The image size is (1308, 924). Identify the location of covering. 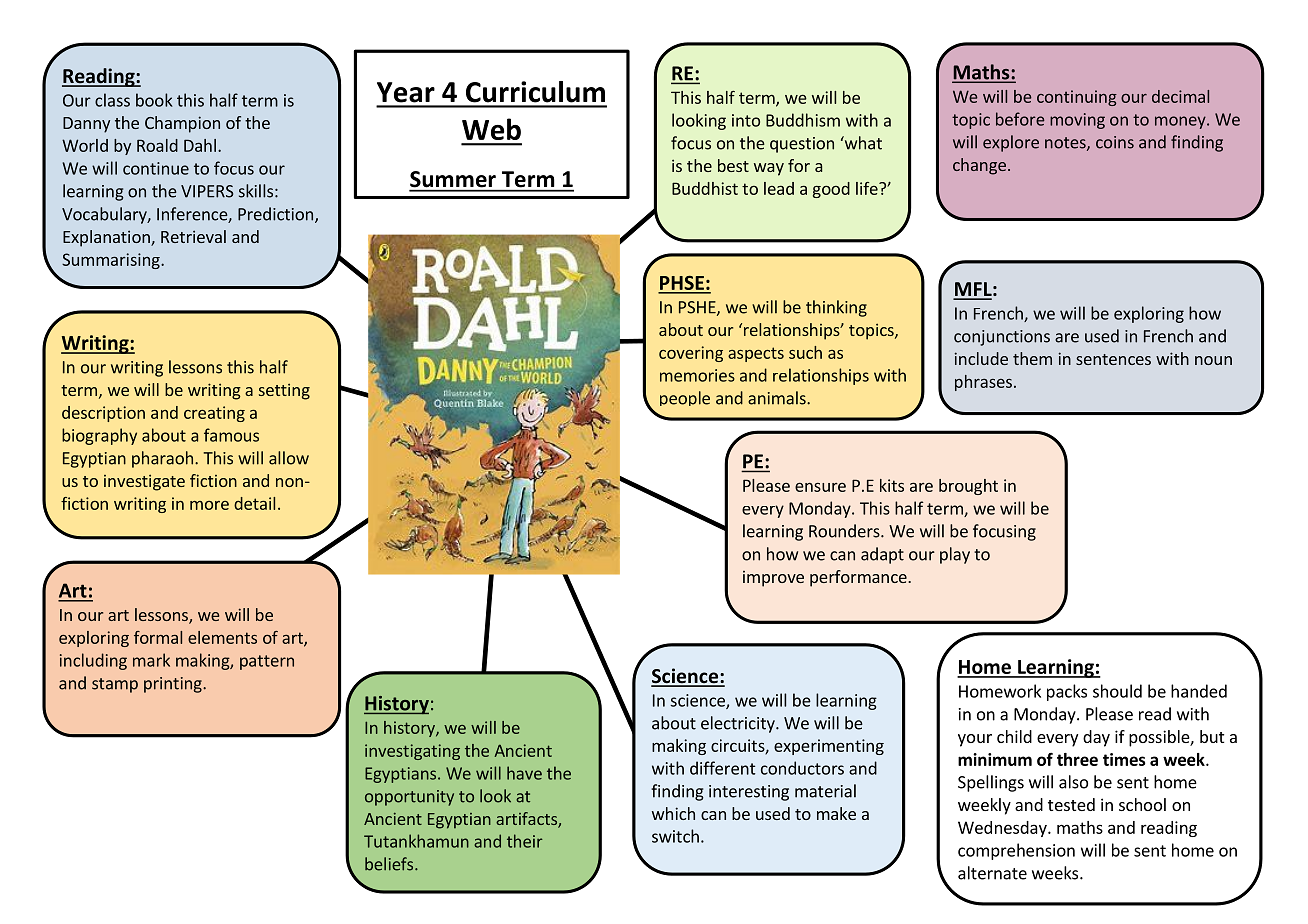
(691, 354).
